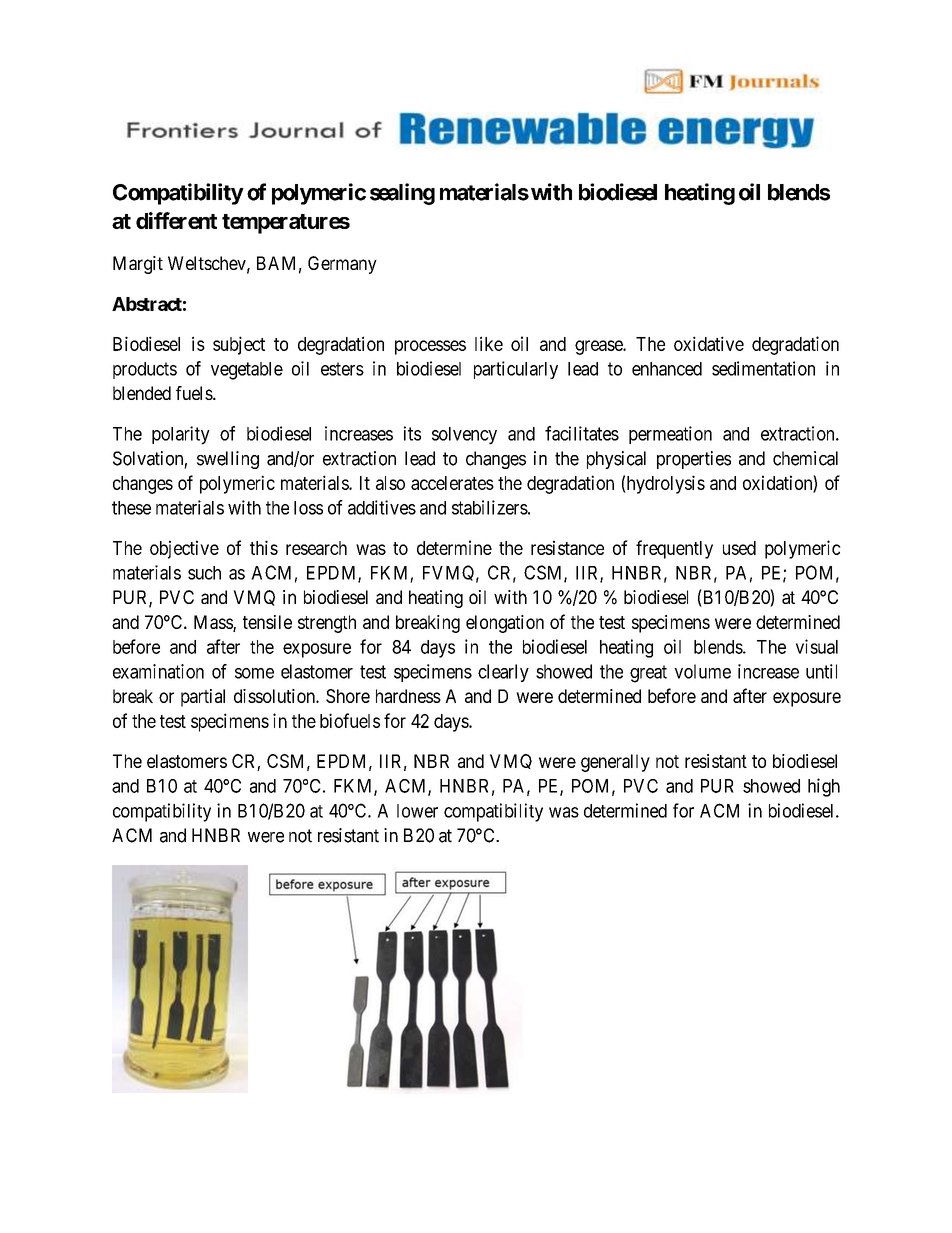  Describe the element at coordinates (214, 623) in the image. I see `Mass` at that location.
